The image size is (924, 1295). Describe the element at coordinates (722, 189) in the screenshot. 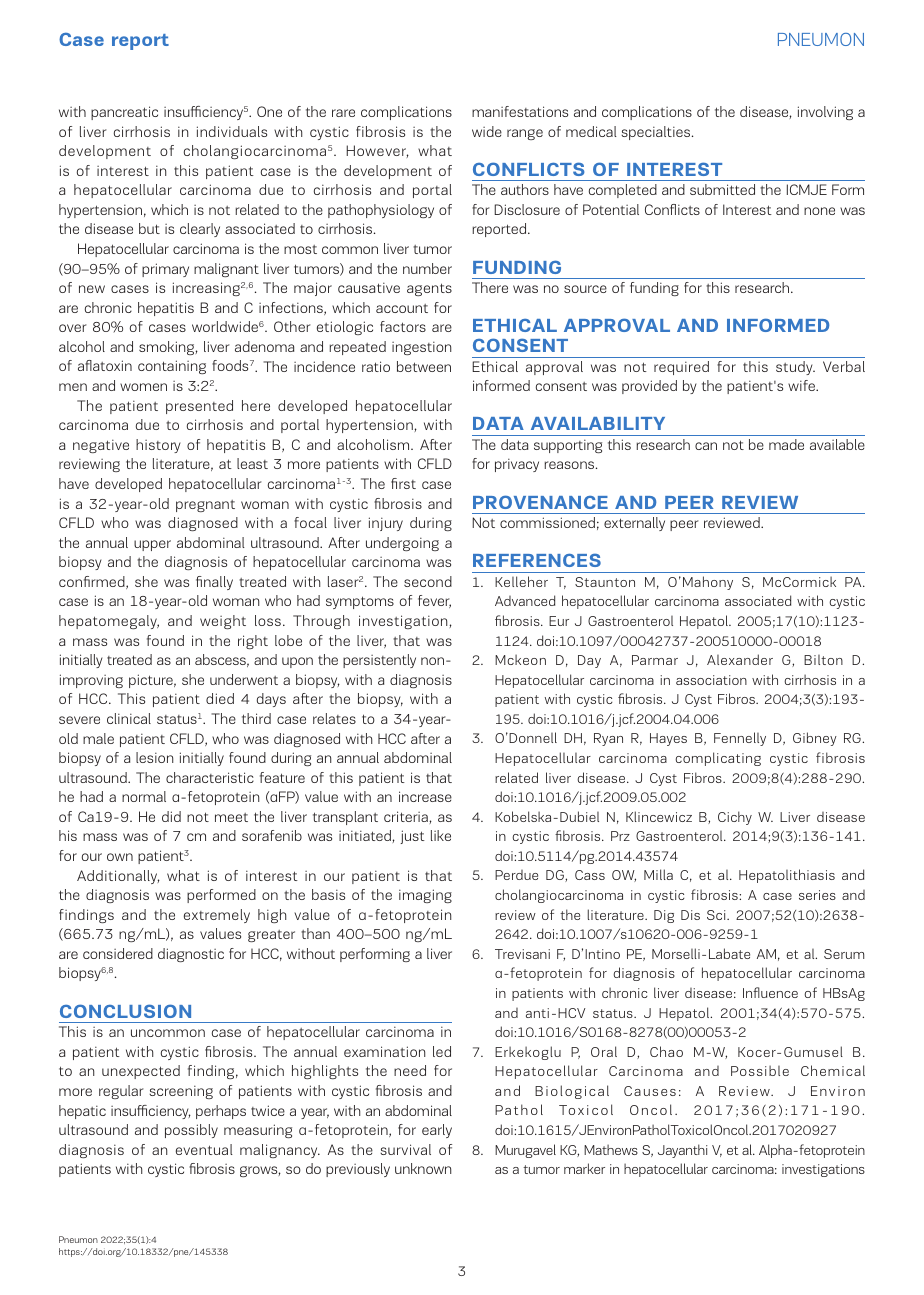

I see `submitted` at that location.
